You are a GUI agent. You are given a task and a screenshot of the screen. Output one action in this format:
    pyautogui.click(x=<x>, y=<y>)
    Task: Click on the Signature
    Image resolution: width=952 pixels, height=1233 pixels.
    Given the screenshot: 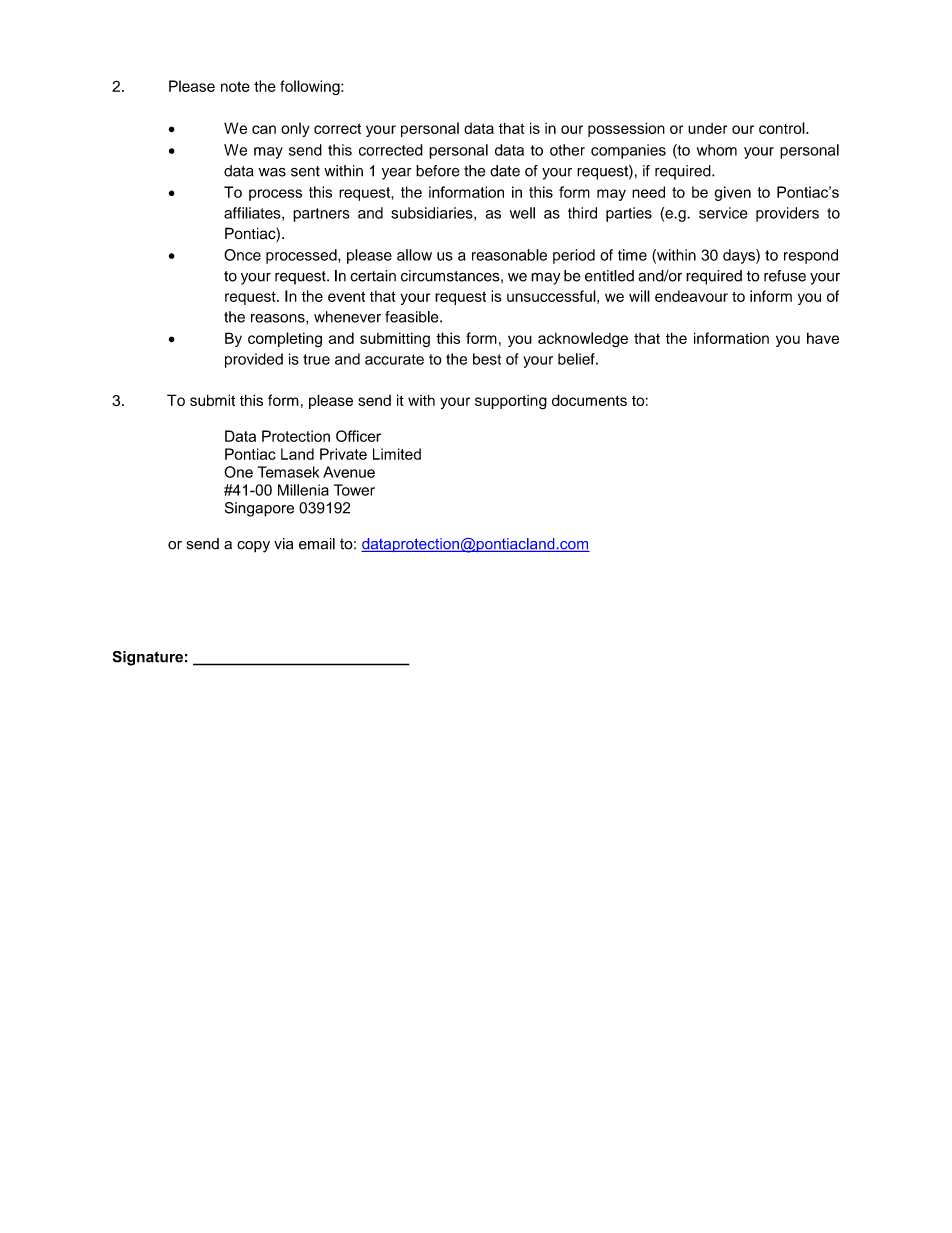 What is the action you would take?
    pyautogui.click(x=148, y=658)
